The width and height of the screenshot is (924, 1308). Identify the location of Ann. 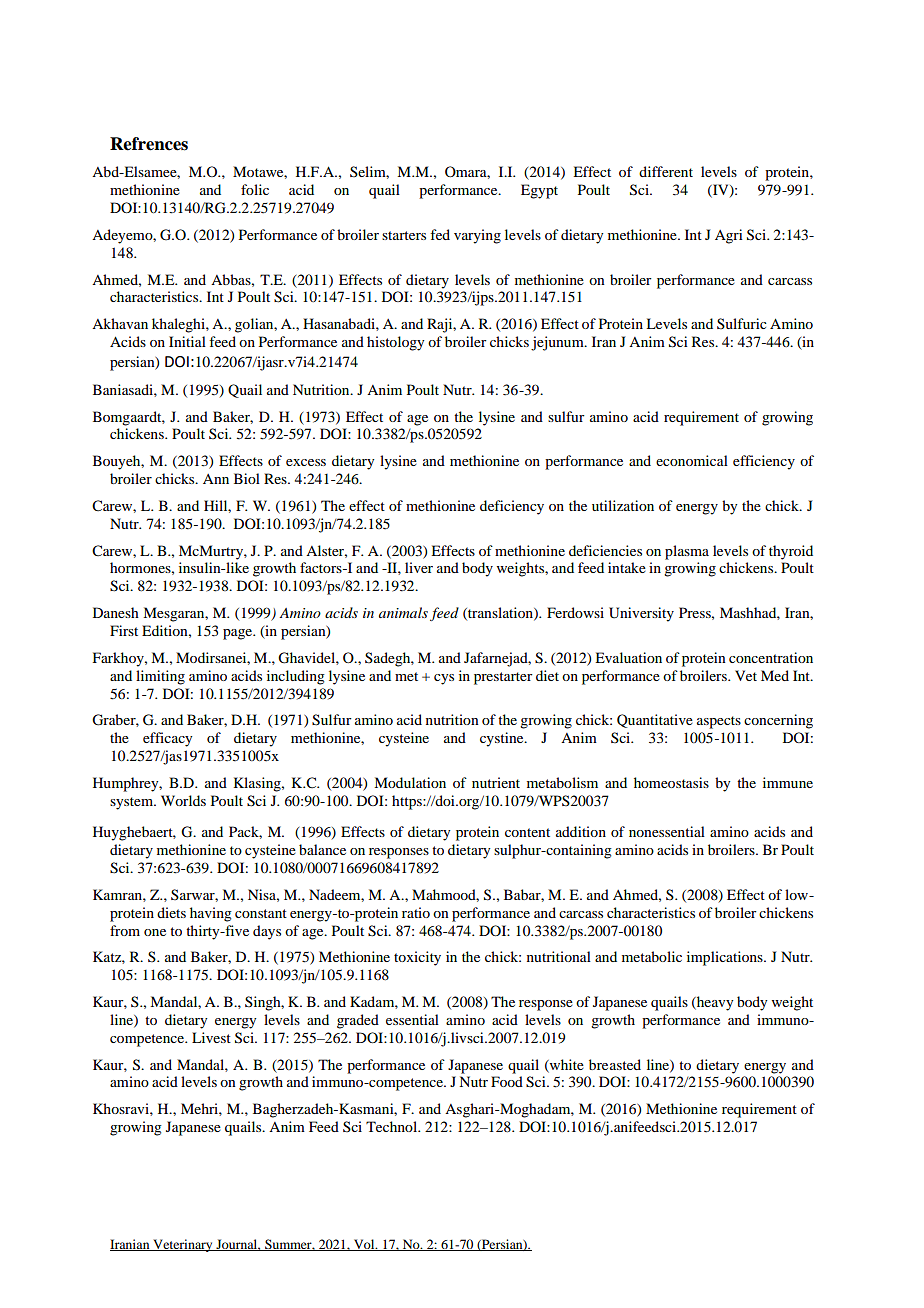
(216, 479).
